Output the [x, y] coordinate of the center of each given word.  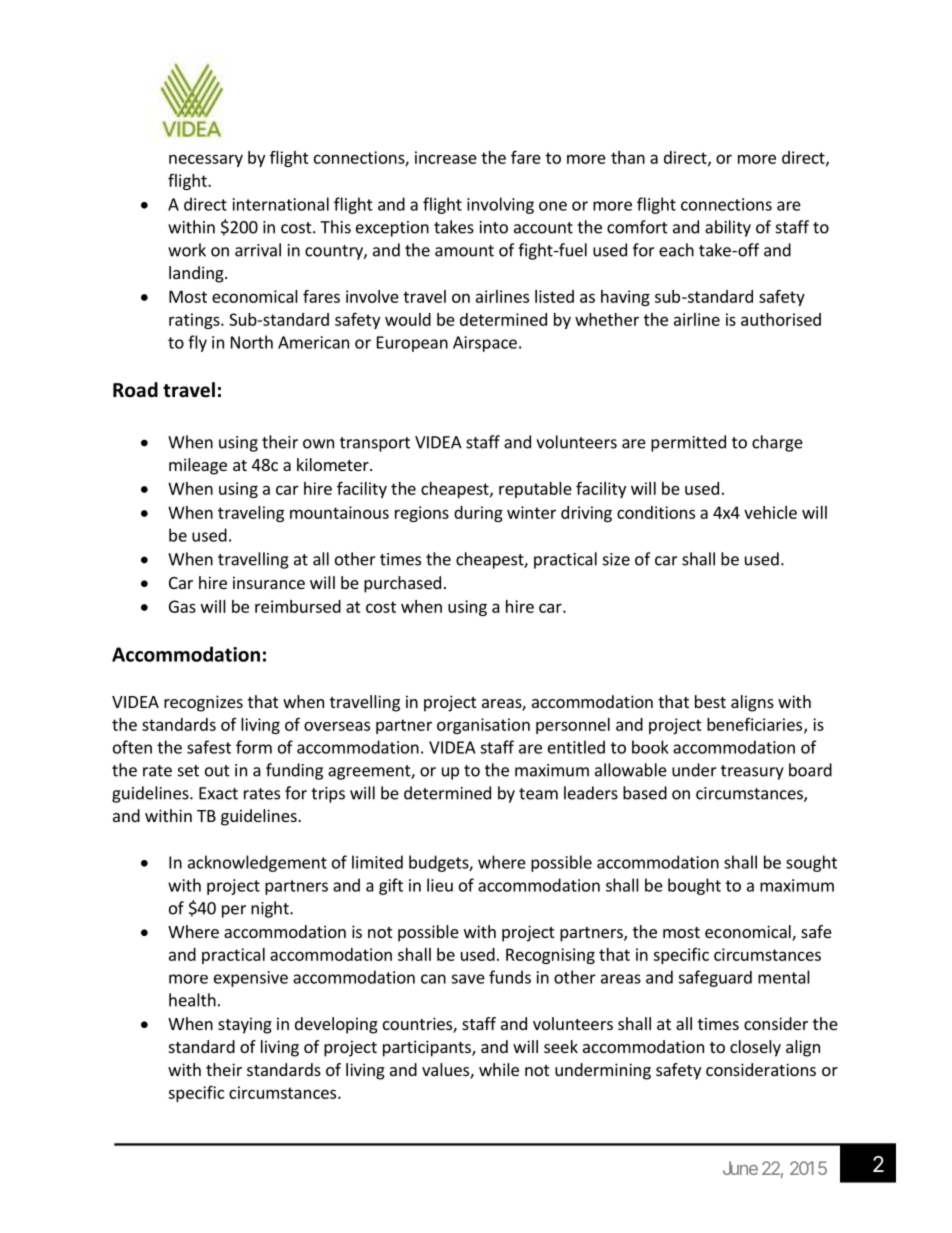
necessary [206, 160]
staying [245, 1025]
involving [500, 205]
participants [428, 1048]
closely [755, 1048]
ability [728, 228]
